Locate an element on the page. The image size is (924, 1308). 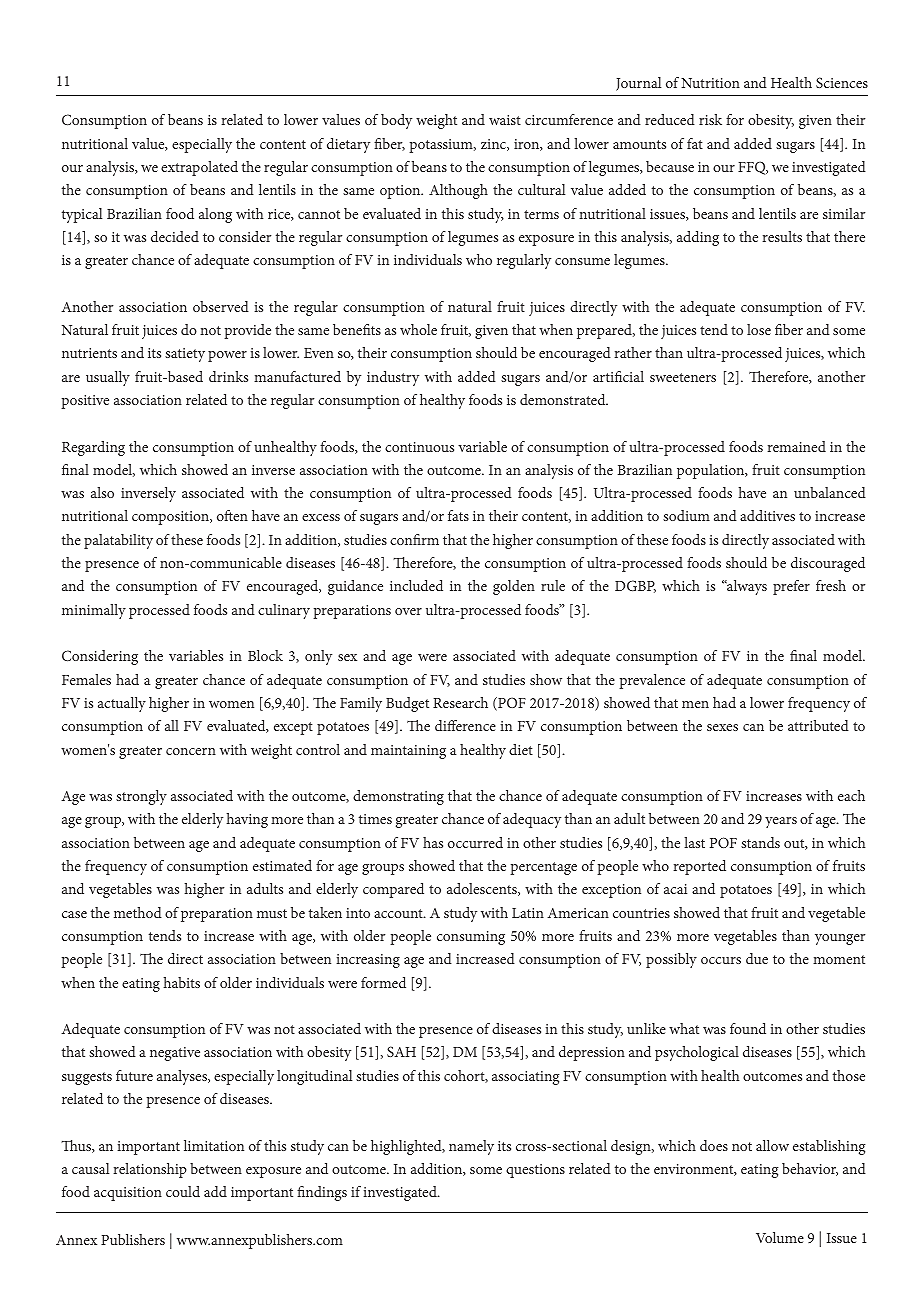
sexes is located at coordinates (722, 727).
